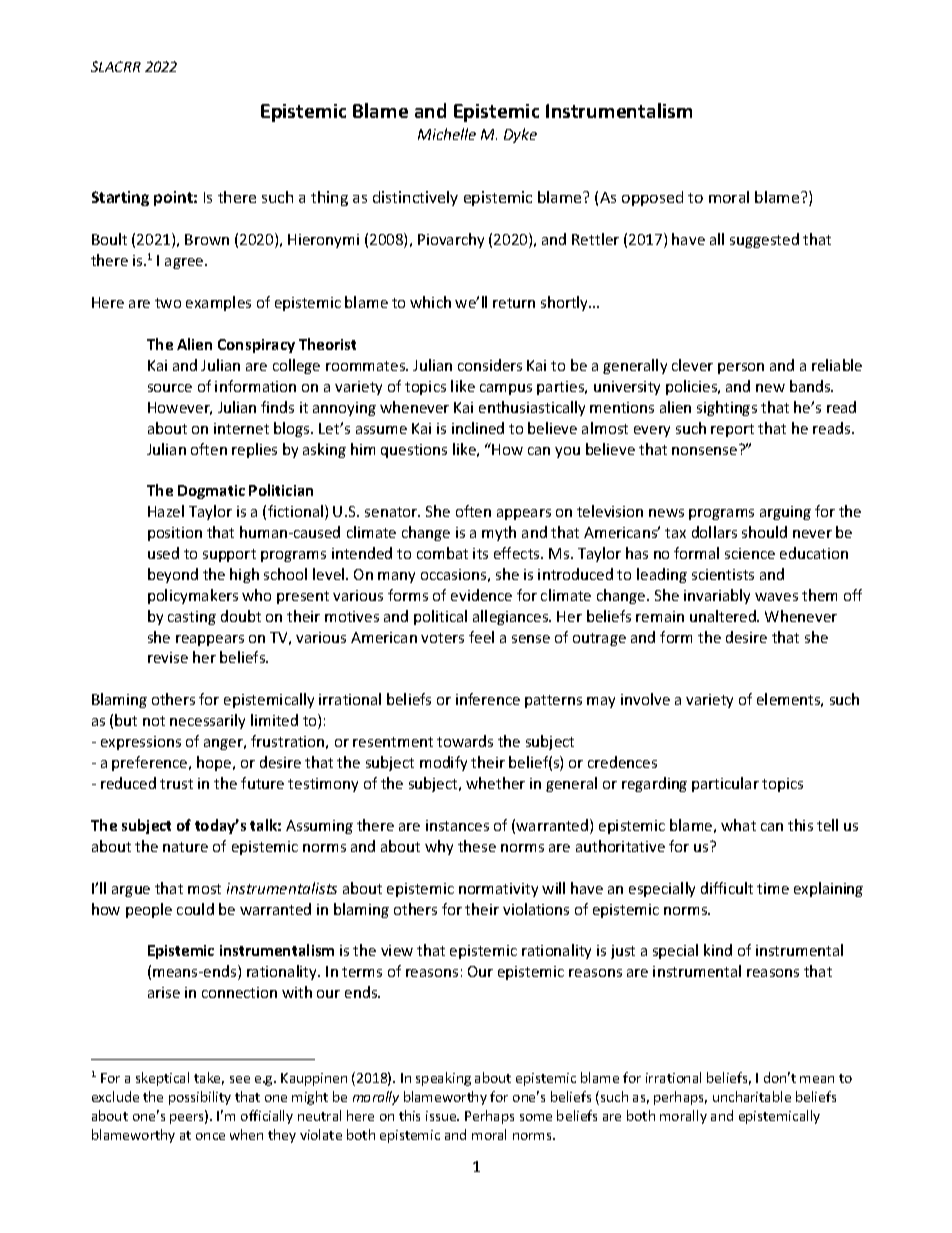 This document has height=1233, width=952. Describe the element at coordinates (447, 134) in the document. I see `Michelle` at that location.
